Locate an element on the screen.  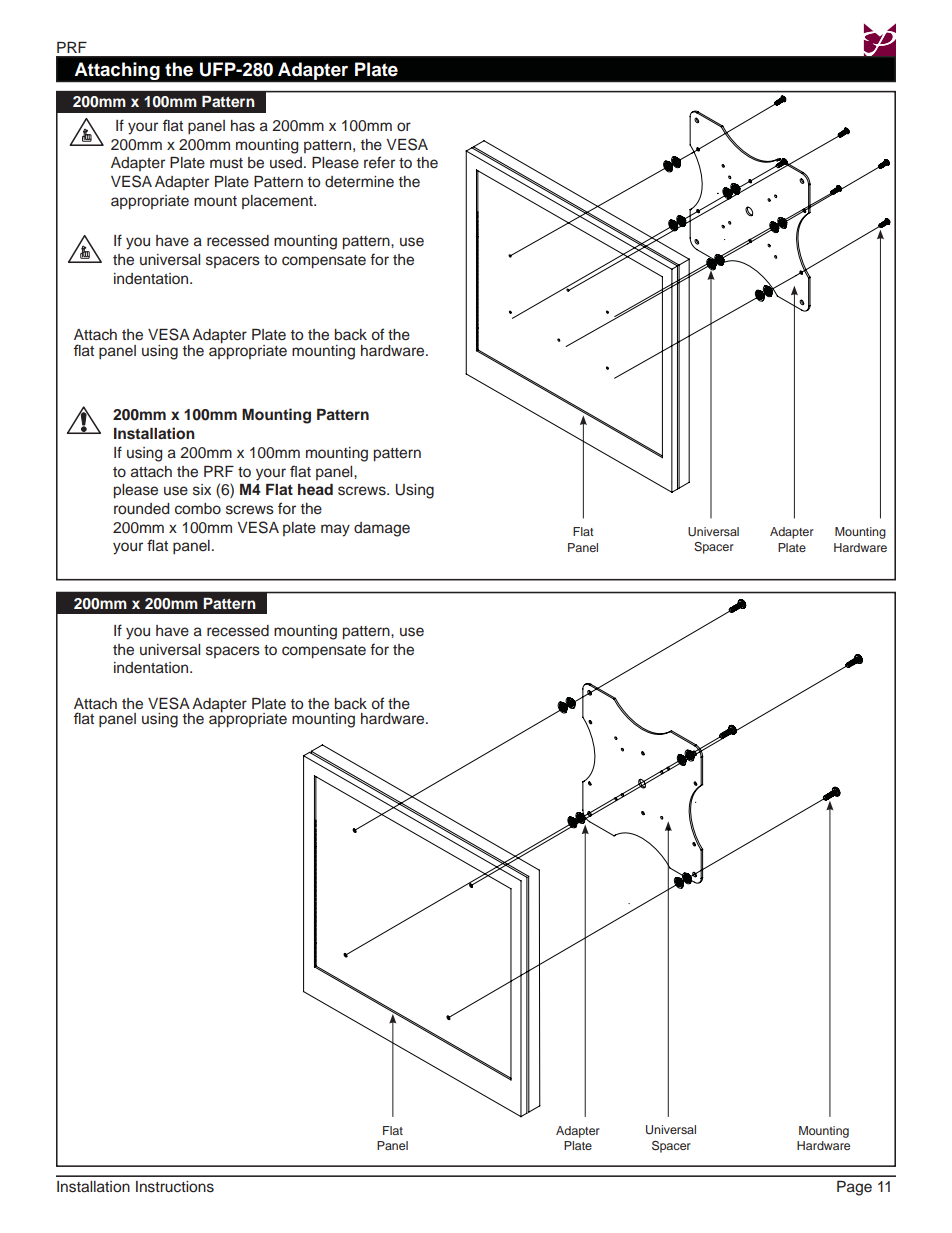
combo is located at coordinates (198, 509).
